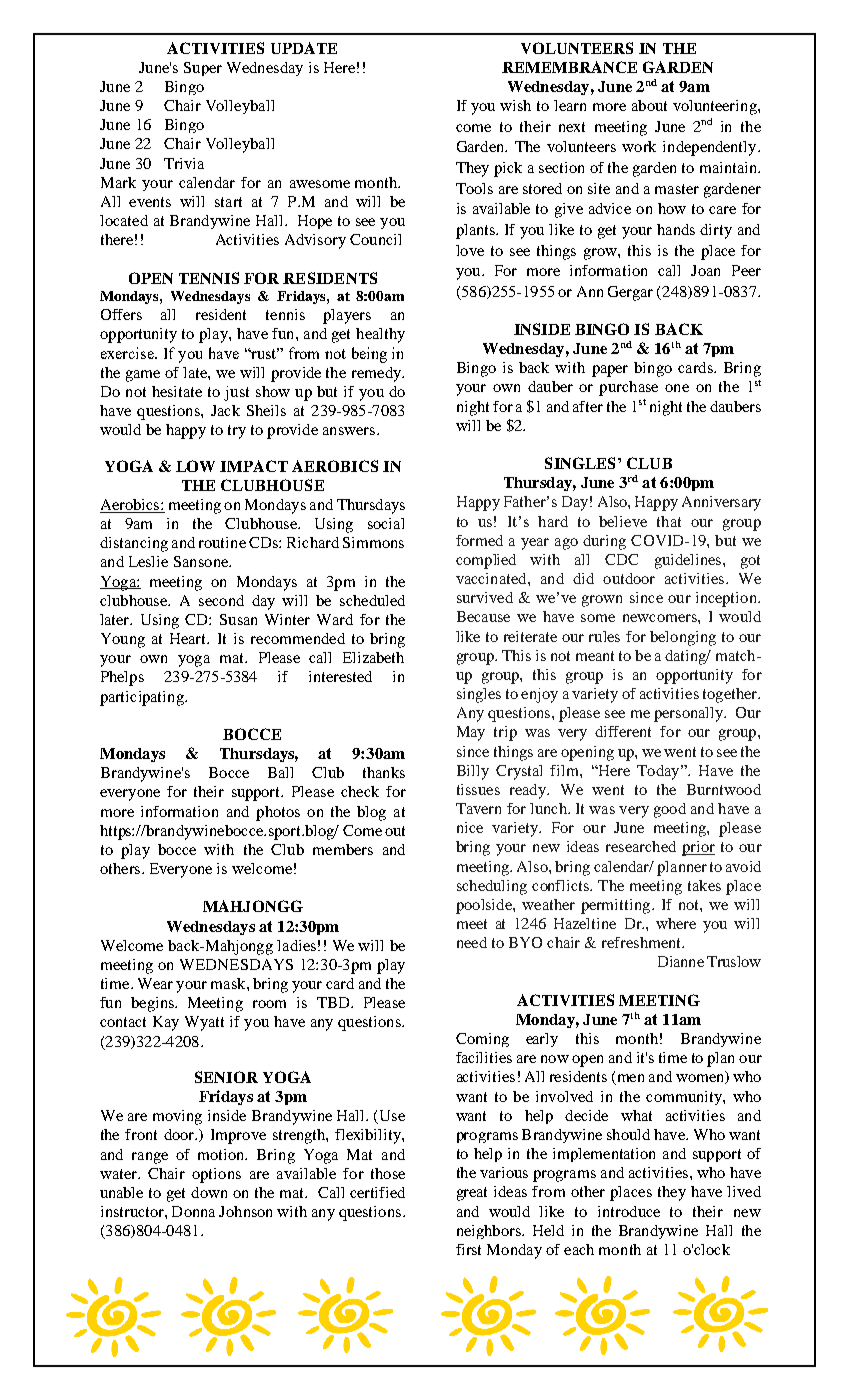  I want to click on belonging, so click(683, 638).
